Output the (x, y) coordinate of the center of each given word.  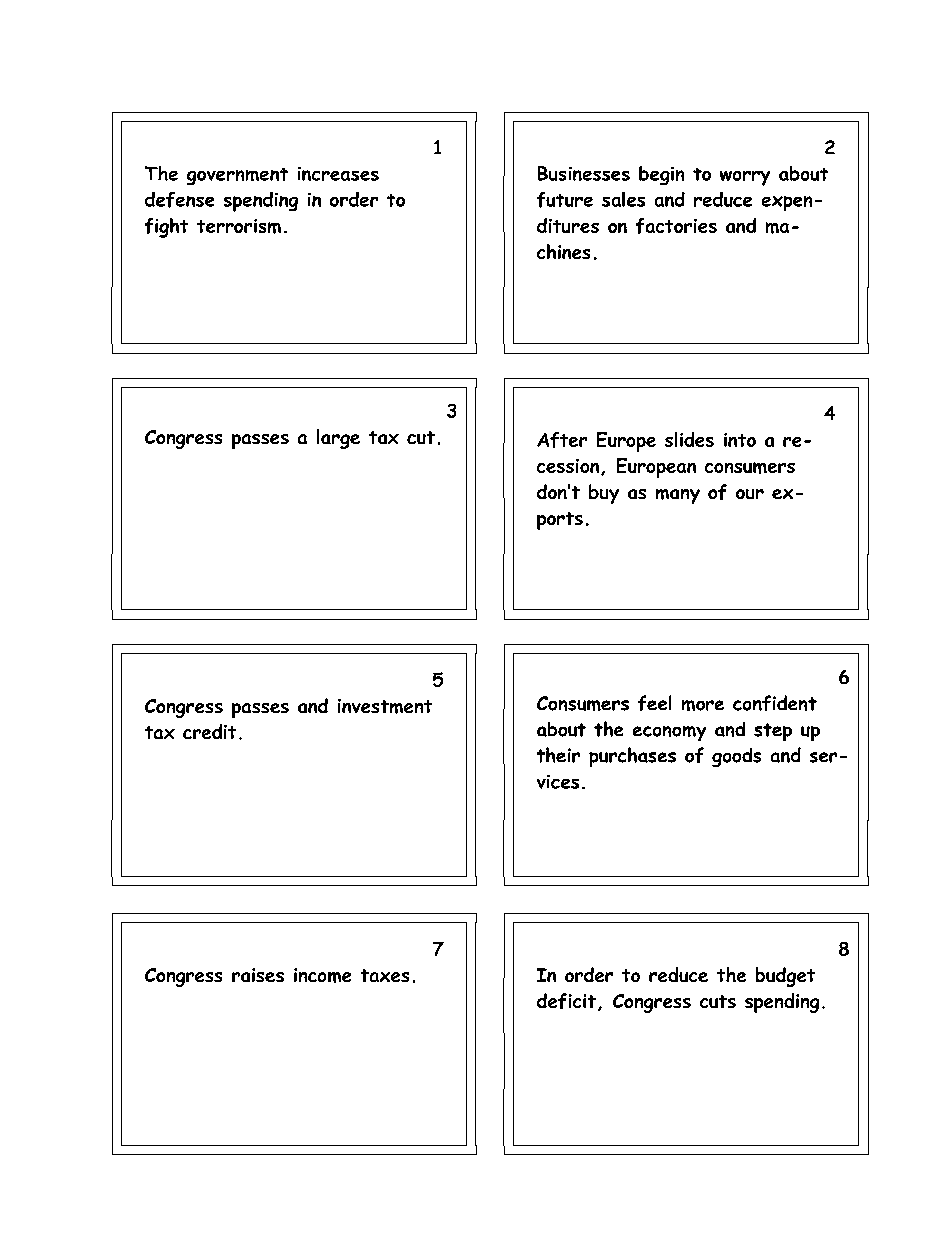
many (678, 496)
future (565, 200)
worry (745, 178)
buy (604, 494)
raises (258, 975)
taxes (385, 975)
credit (209, 731)
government (237, 176)
